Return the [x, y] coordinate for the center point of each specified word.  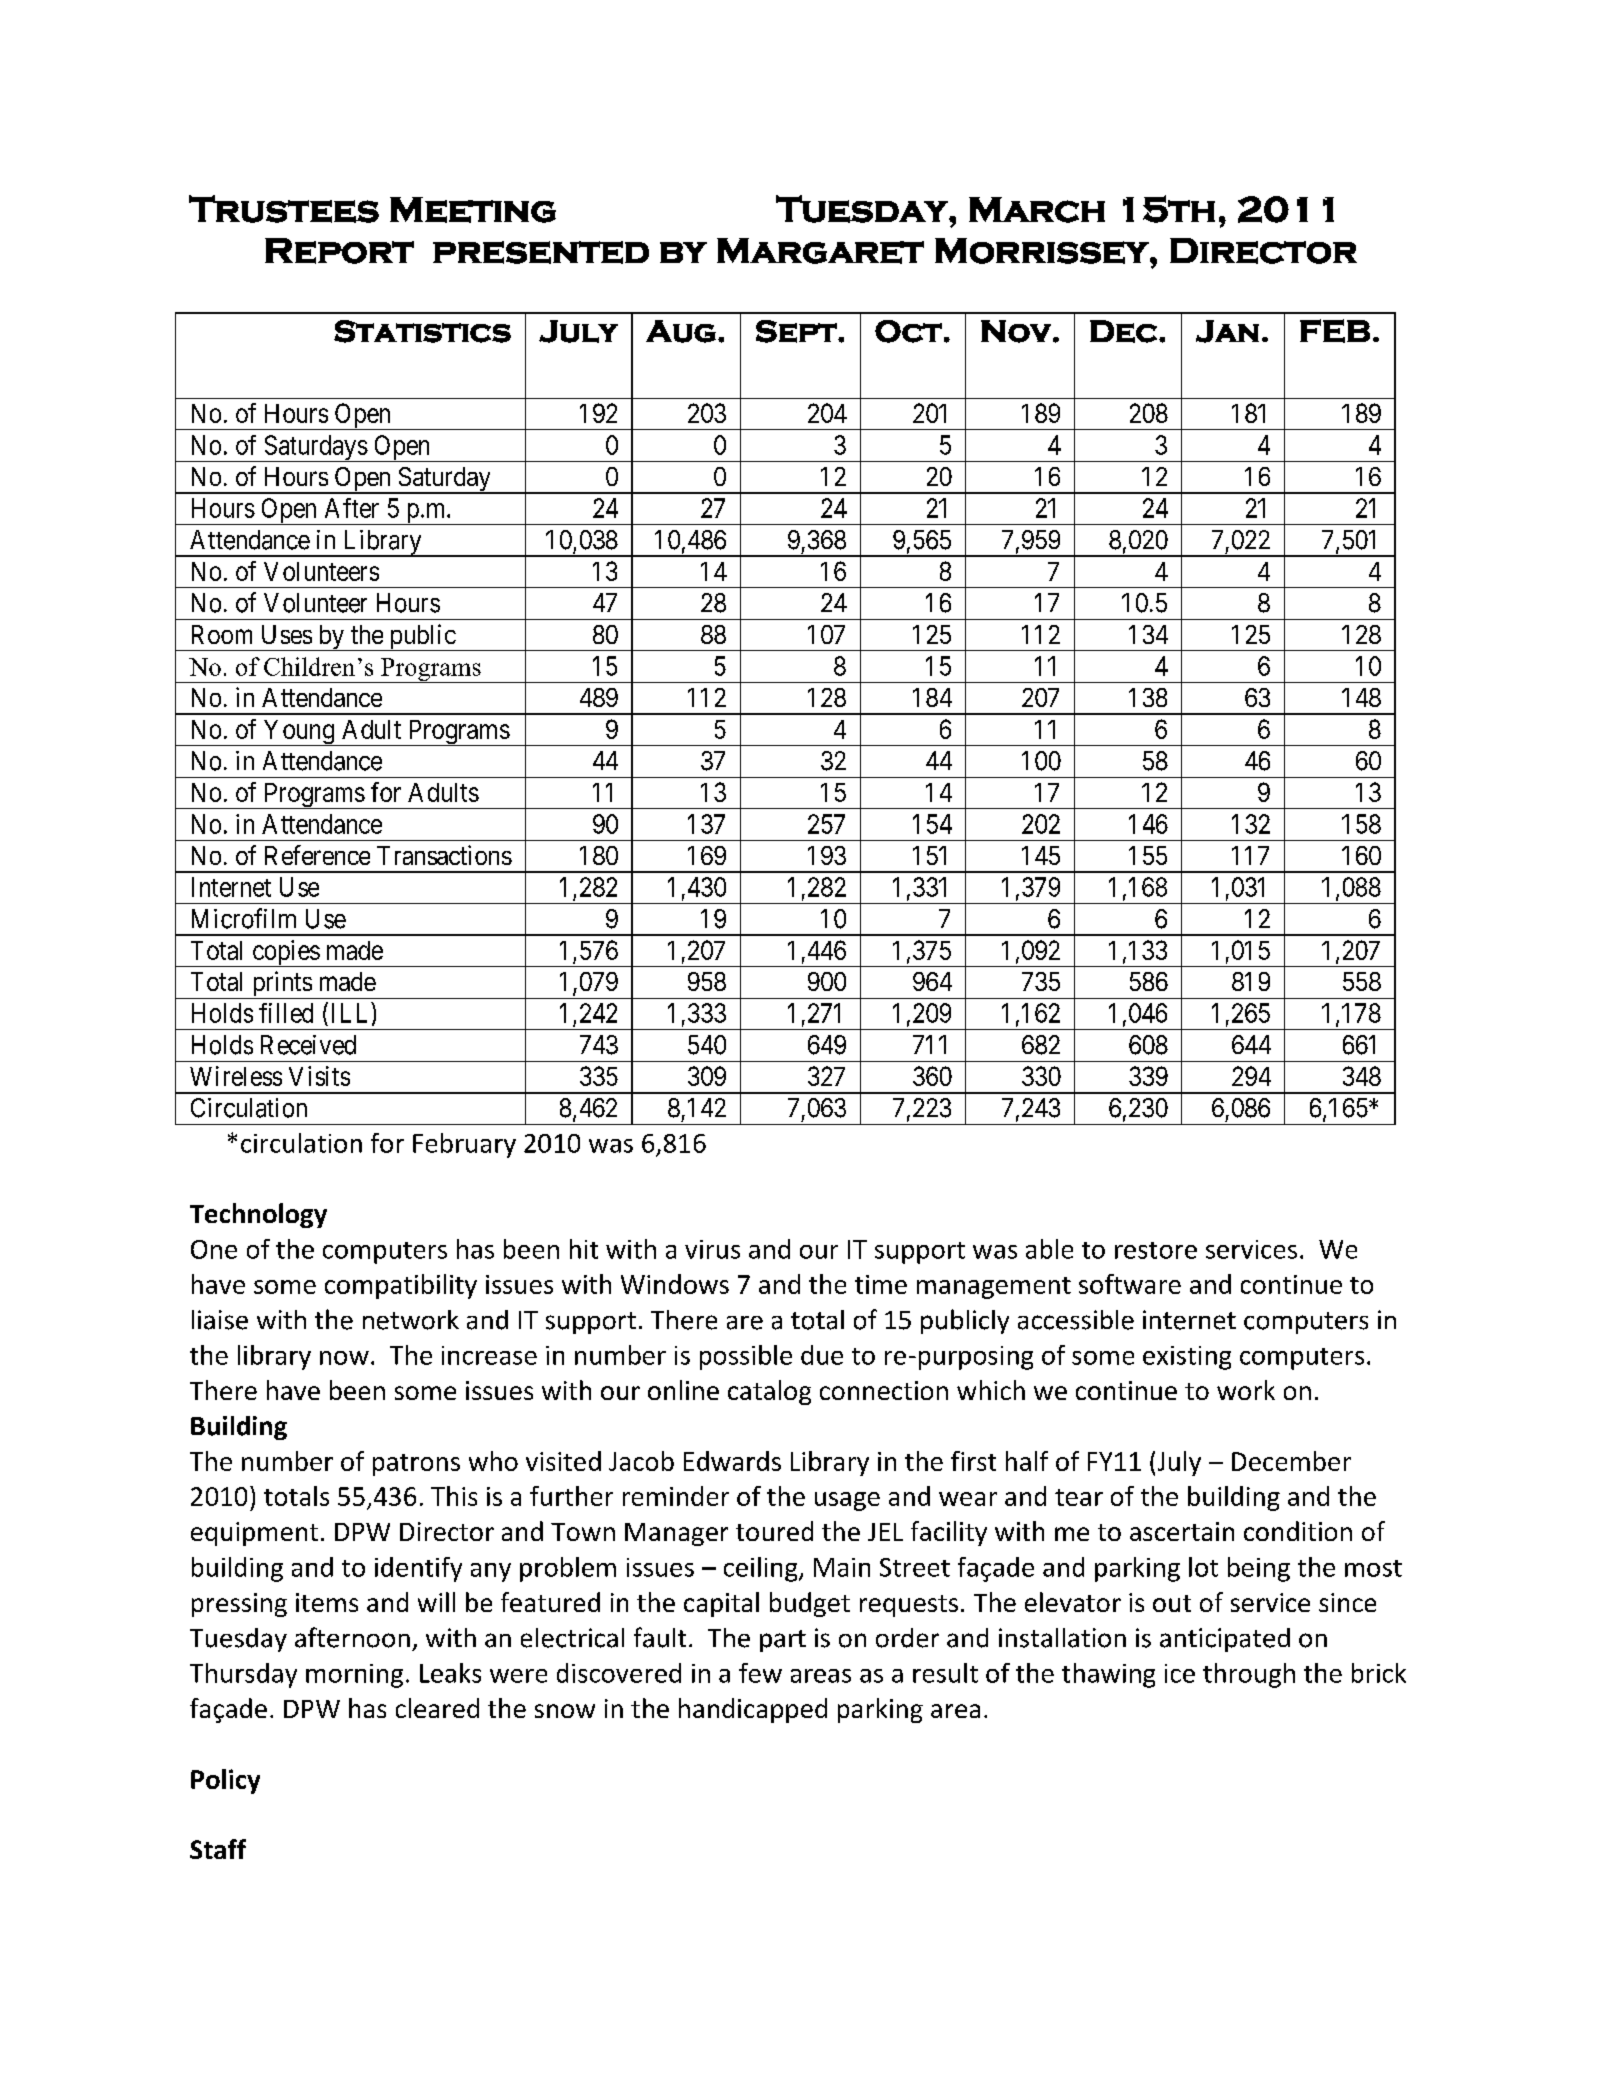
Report [339, 251]
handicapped [753, 1710]
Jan [1227, 331]
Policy [225, 1781]
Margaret [820, 251]
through [1249, 1675]
